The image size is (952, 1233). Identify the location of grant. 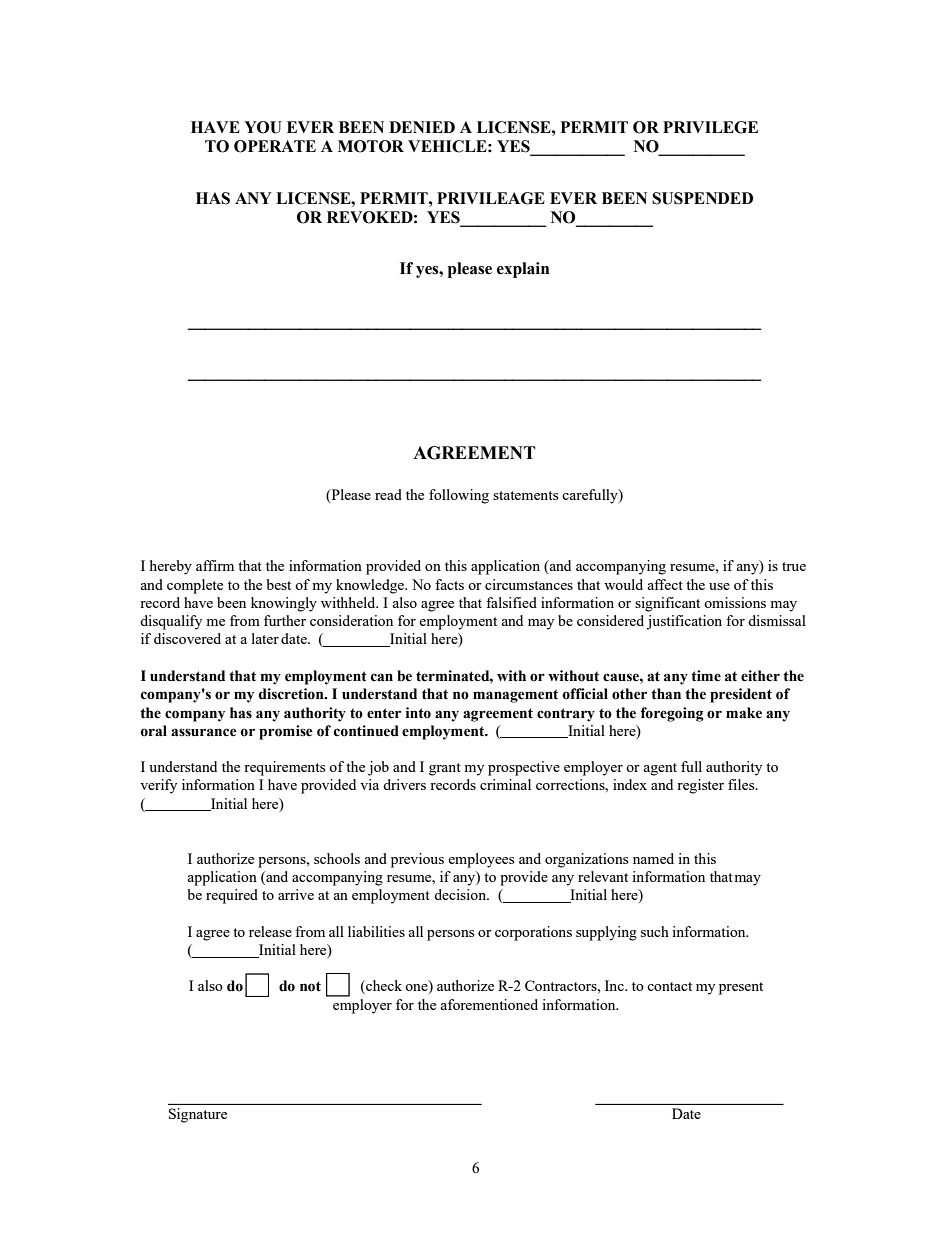
(445, 769).
